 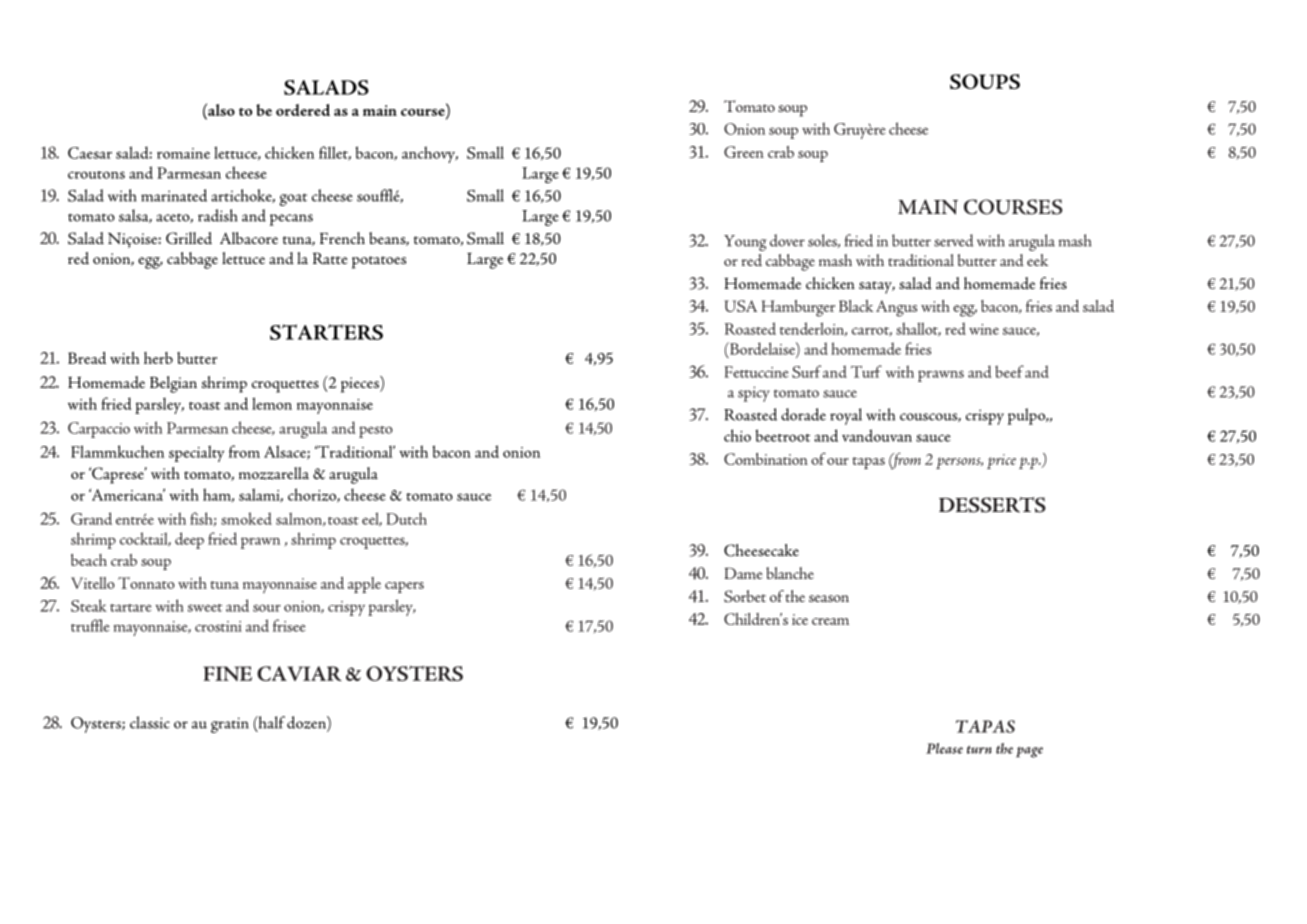 I want to click on CAVIAR, so click(x=299, y=673).
